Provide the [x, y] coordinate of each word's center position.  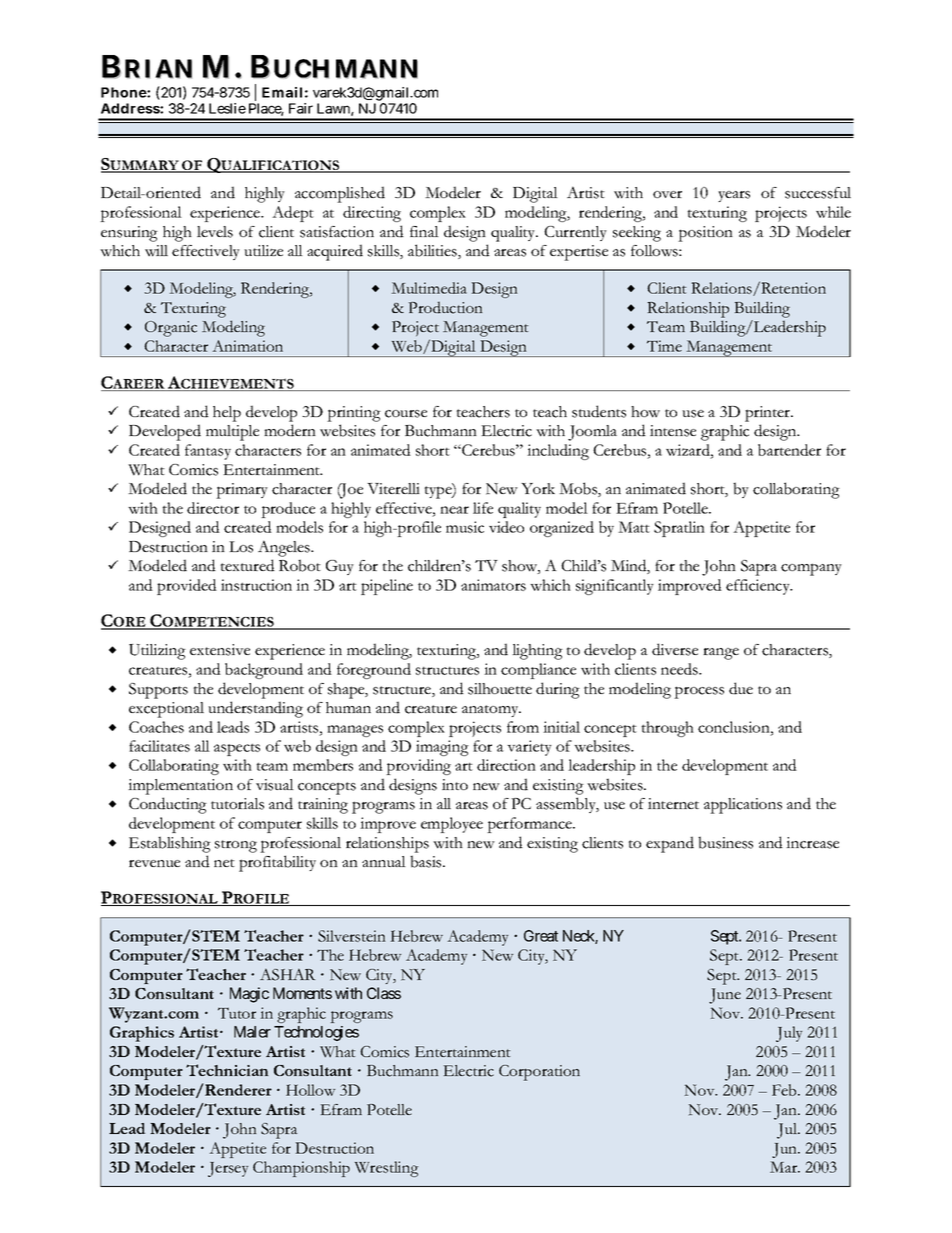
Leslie [227, 108]
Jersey [228, 1169]
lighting [537, 652]
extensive [220, 650]
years [734, 196]
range [721, 654]
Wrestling [387, 1169]
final [424, 231]
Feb [785, 1090]
